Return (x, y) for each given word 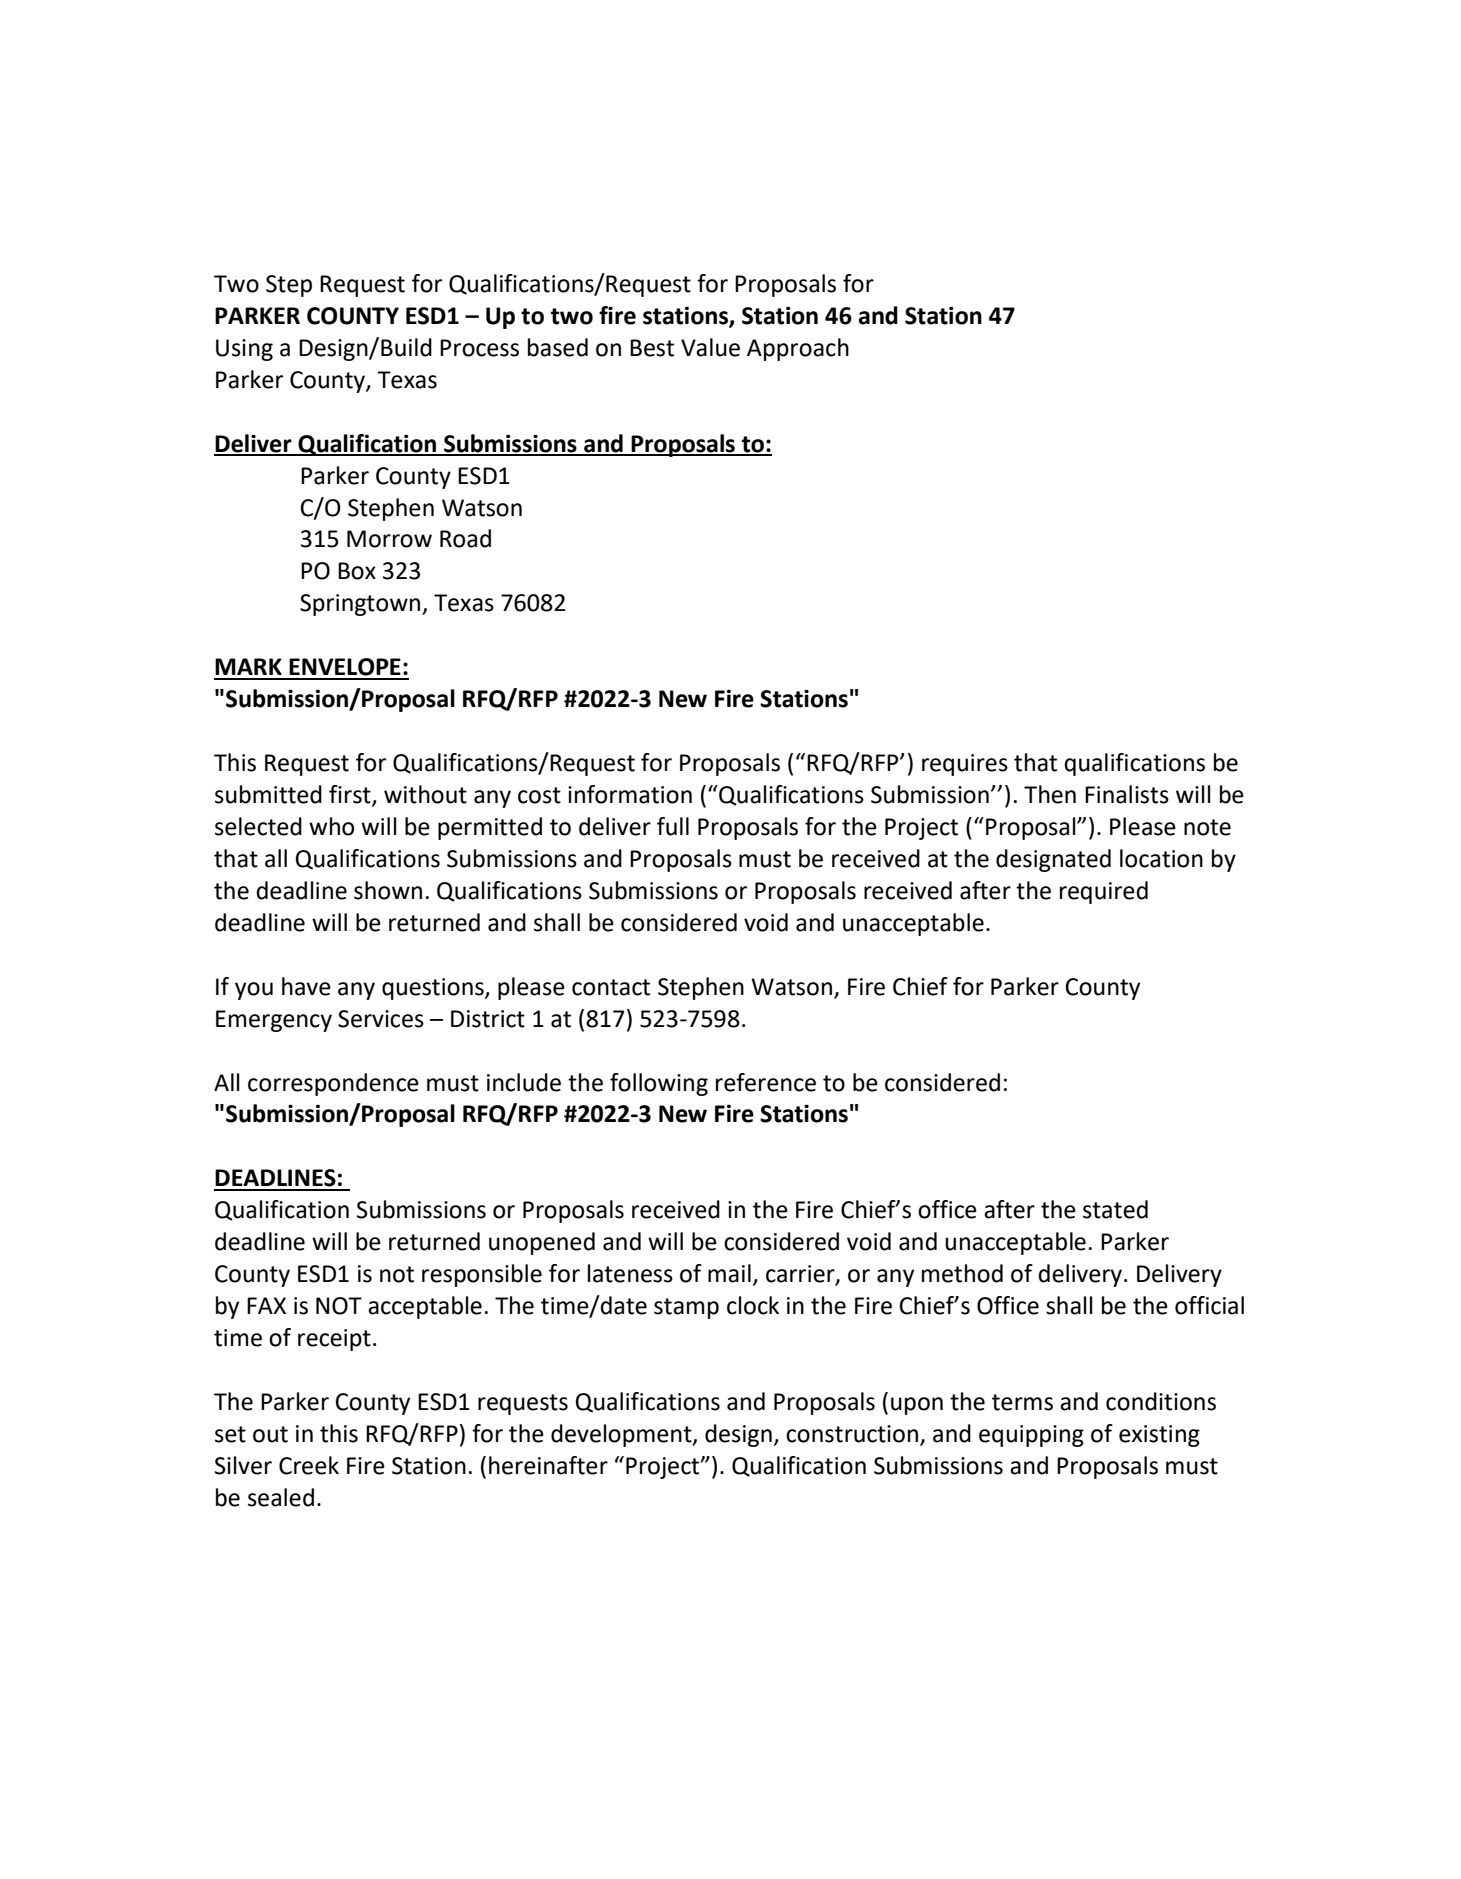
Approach (798, 349)
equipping (1031, 1436)
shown (388, 890)
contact (611, 987)
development (622, 1435)
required (1104, 892)
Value (710, 347)
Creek (309, 1465)
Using (244, 350)
